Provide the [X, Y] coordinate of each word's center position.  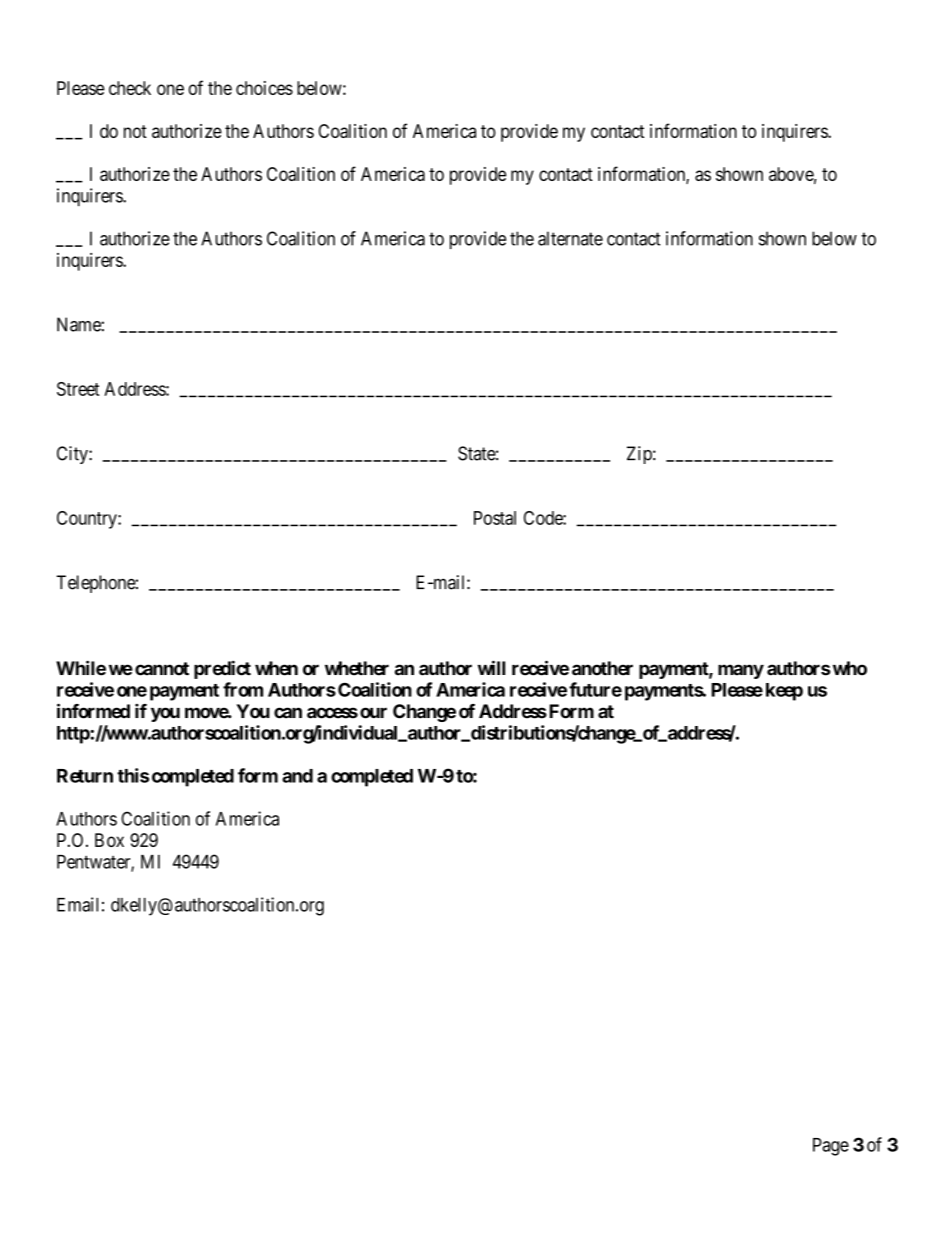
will [491, 667]
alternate [570, 238]
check [130, 88]
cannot [162, 669]
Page [831, 1147]
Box [109, 840]
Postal [495, 518]
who [848, 668]
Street [78, 389]
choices [264, 88]
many [741, 671]
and [297, 776]
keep [784, 692]
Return [85, 776]
